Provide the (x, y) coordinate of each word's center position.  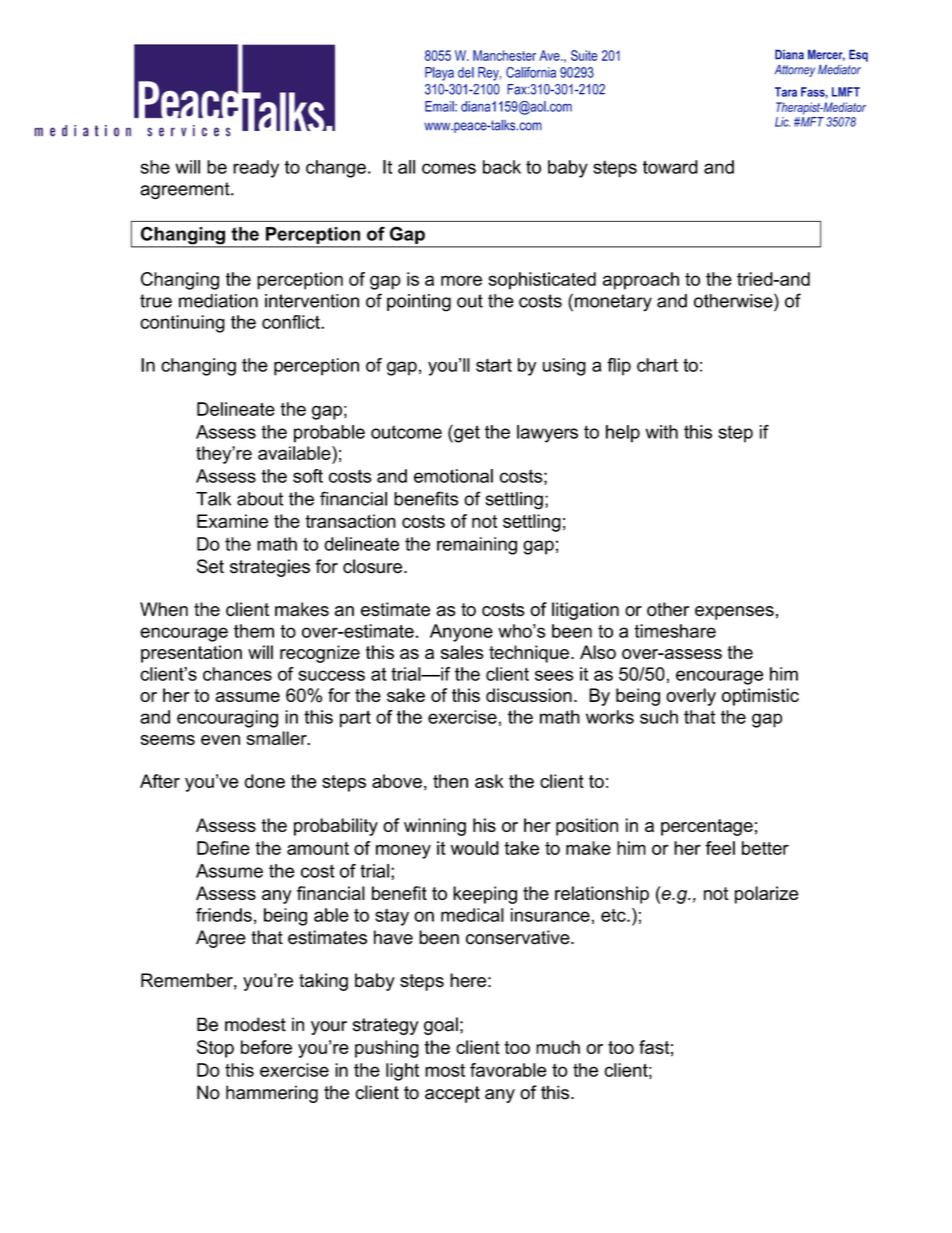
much (558, 1047)
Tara (786, 92)
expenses (734, 613)
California (531, 72)
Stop (215, 1049)
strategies (270, 568)
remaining (477, 546)
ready (256, 169)
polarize (767, 895)
